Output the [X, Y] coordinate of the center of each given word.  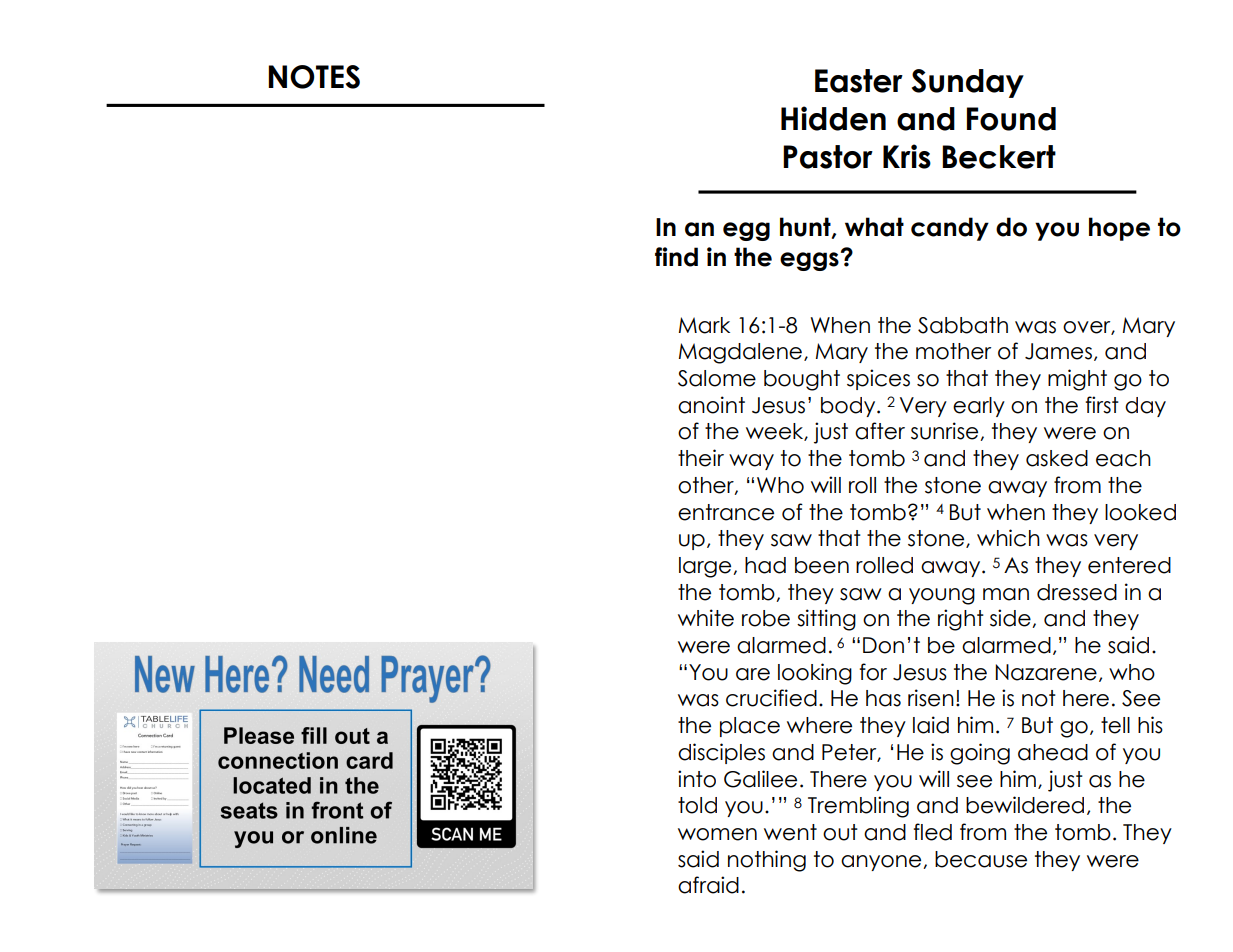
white [706, 618]
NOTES [314, 77]
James [1058, 351]
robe [766, 618]
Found [1011, 119]
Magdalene [742, 353]
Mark [704, 325]
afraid [708, 885]
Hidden [833, 118]
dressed [1077, 592]
